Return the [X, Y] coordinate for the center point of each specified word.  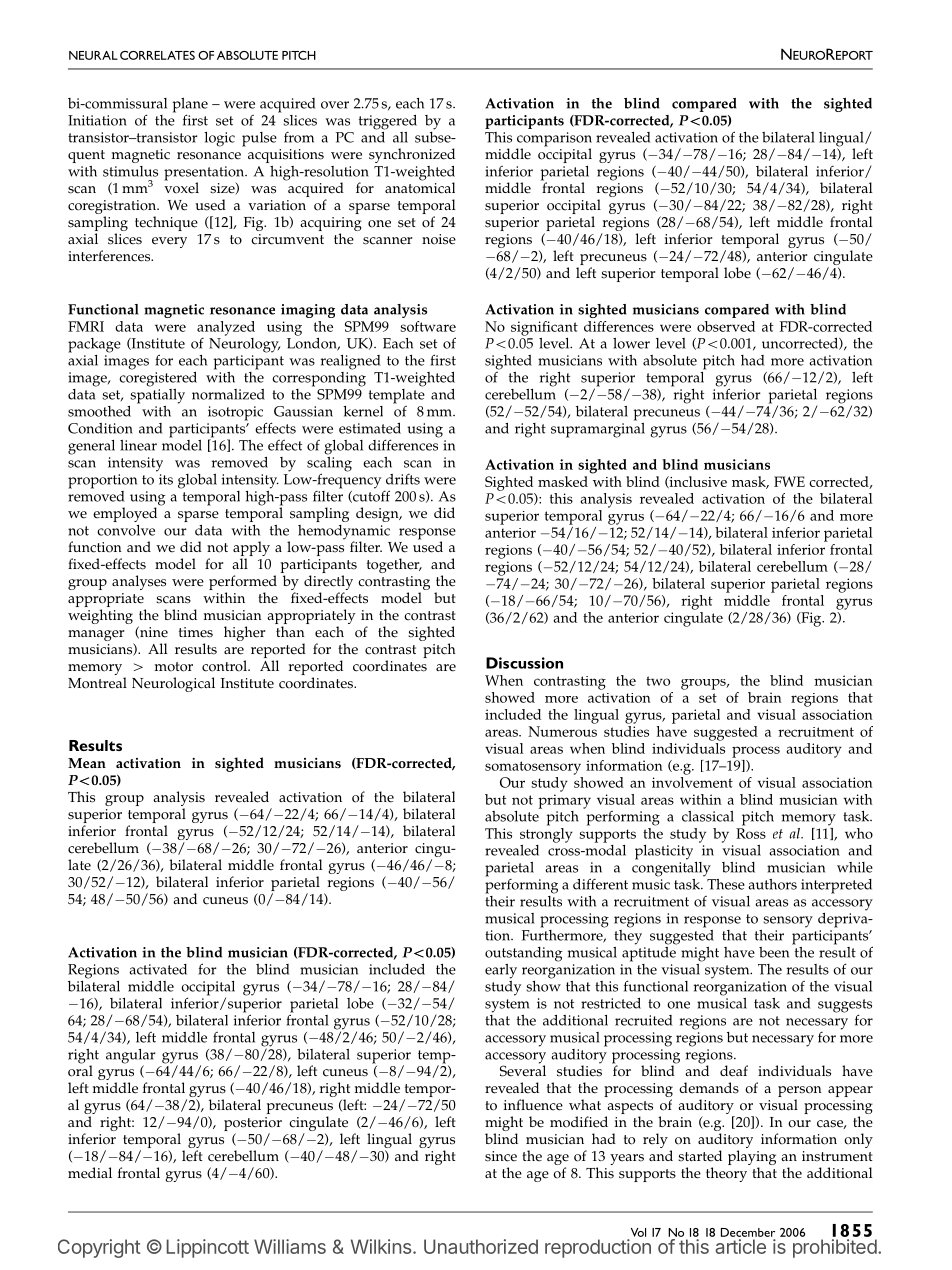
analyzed [226, 328]
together [394, 565]
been [774, 952]
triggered [388, 122]
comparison [554, 140]
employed [125, 514]
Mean [87, 763]
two [658, 681]
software [428, 326]
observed [726, 326]
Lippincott [207, 1248]
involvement [692, 781]
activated [158, 969]
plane [190, 106]
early [501, 971]
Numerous [562, 731]
